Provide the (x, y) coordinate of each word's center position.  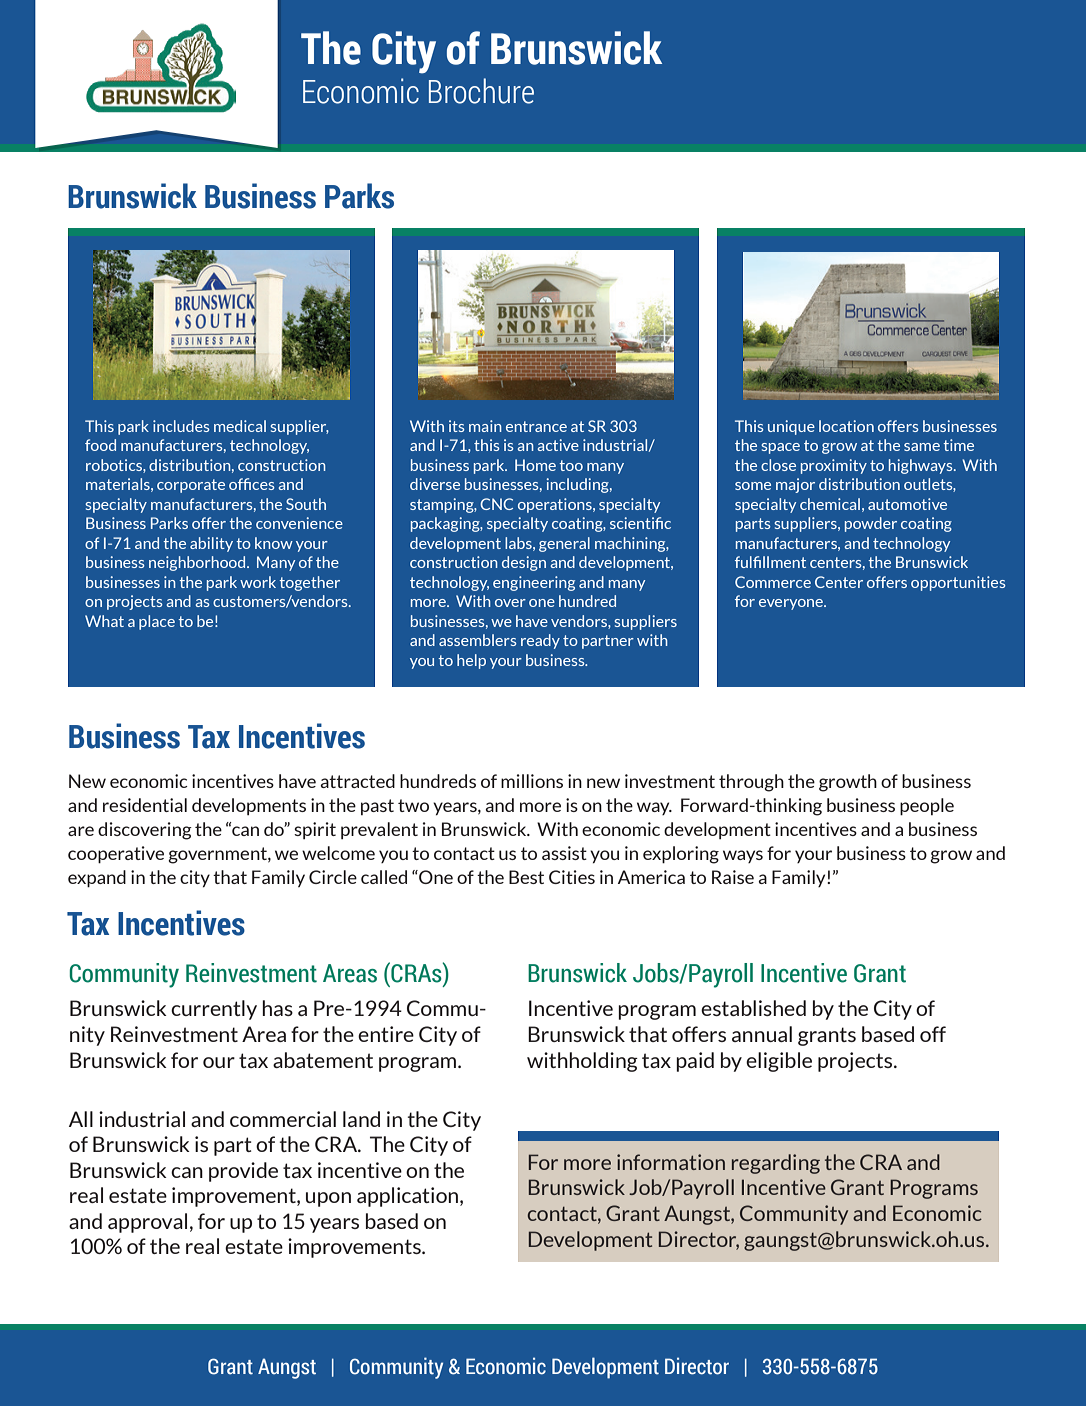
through (751, 783)
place (157, 622)
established (753, 1008)
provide (243, 1172)
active (558, 445)
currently (214, 1010)
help (471, 661)
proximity (834, 466)
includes (181, 426)
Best (526, 877)
